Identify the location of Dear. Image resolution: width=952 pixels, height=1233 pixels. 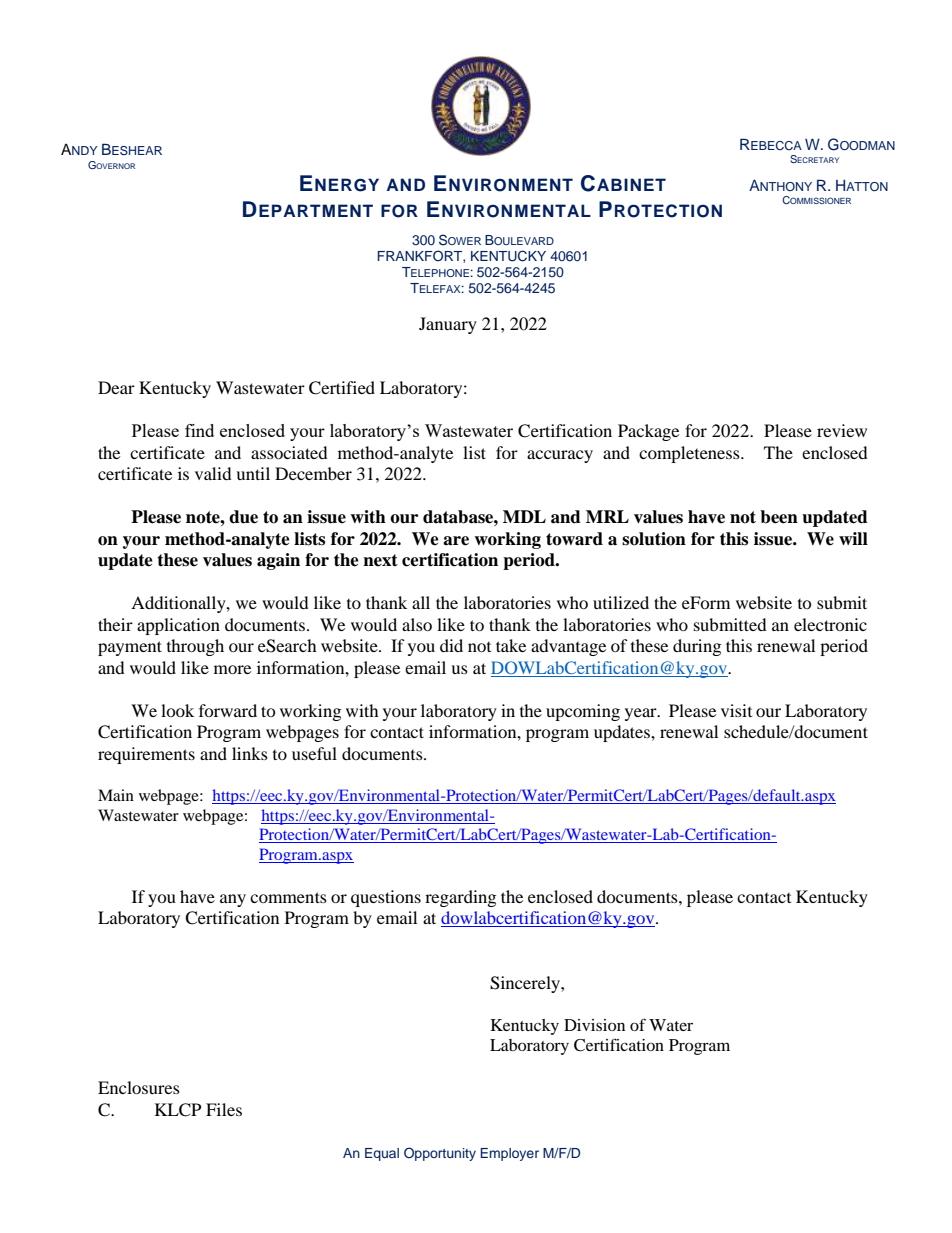
(116, 387).
